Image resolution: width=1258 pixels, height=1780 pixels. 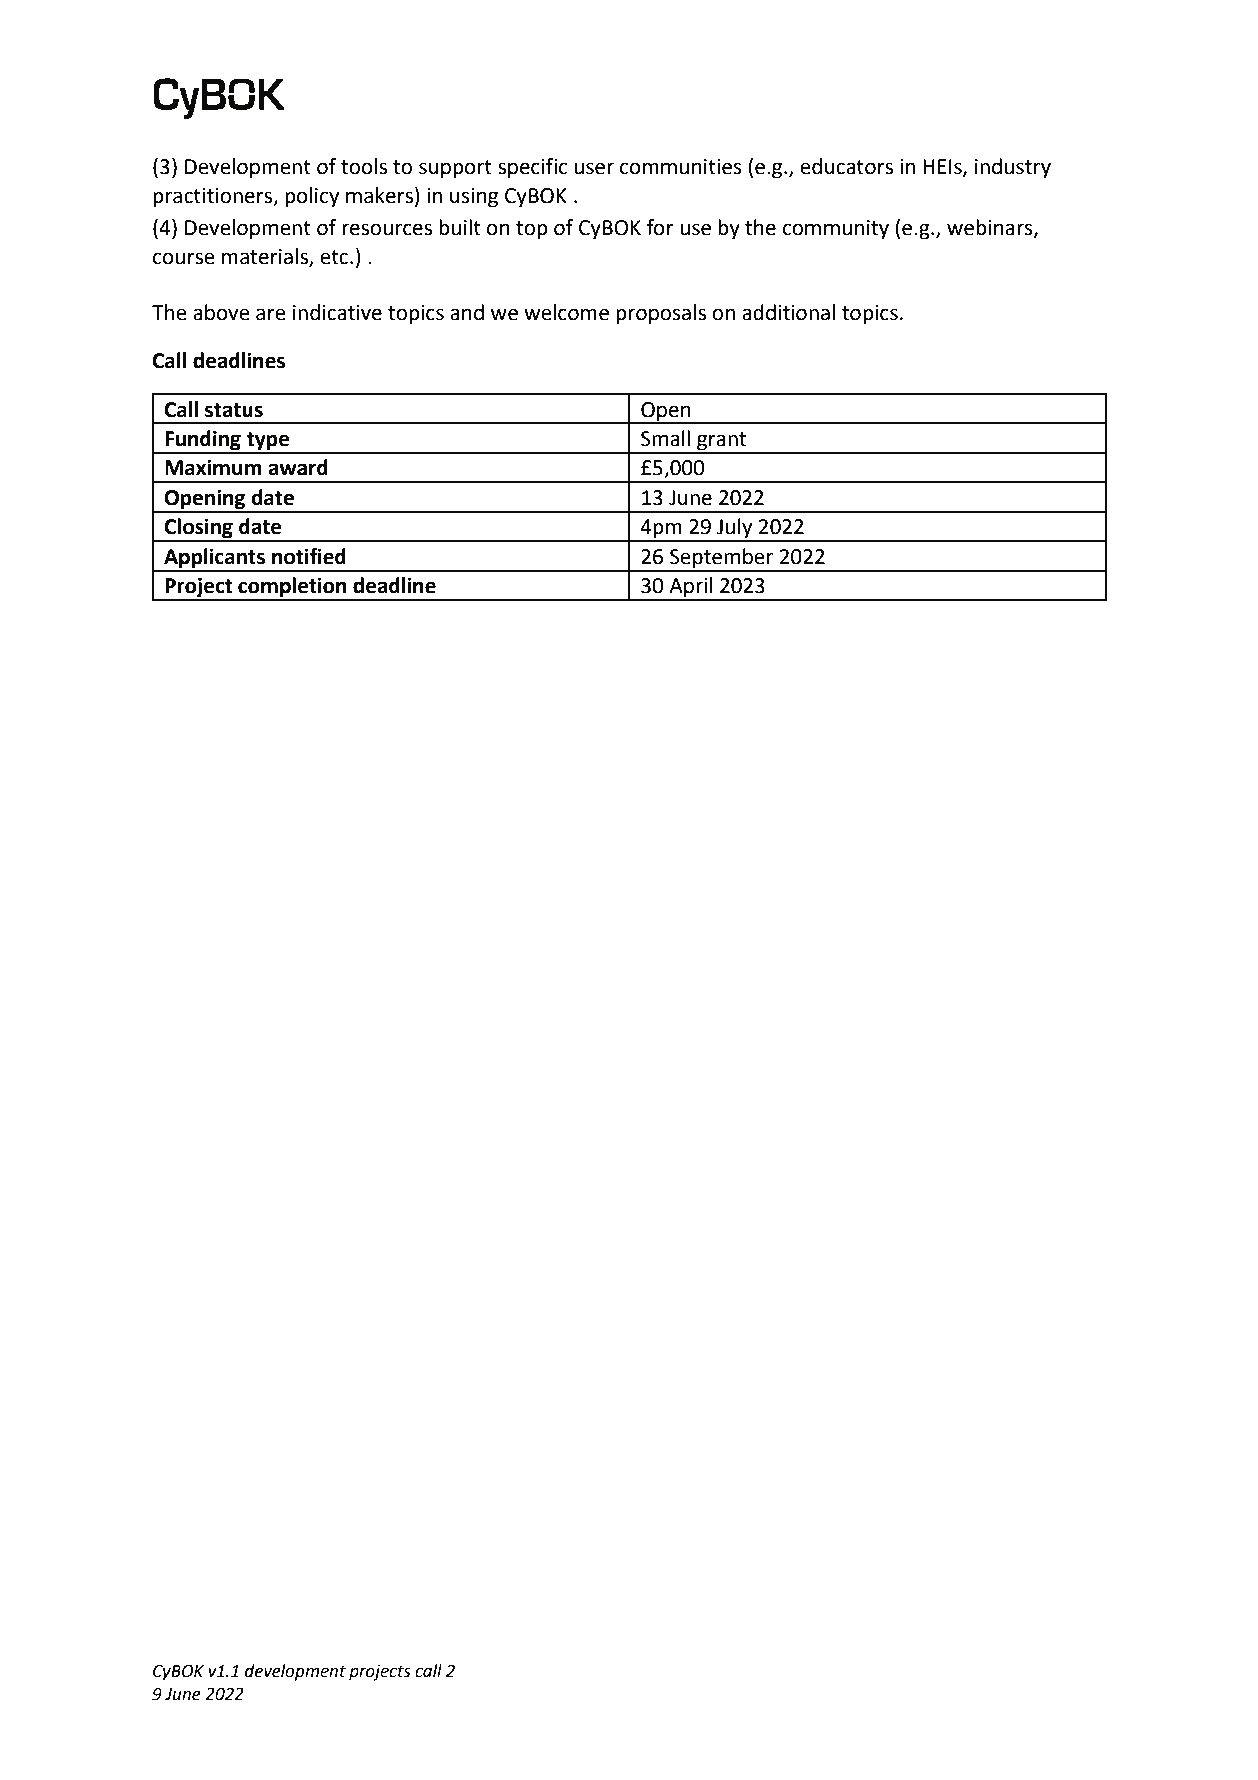 I want to click on are, so click(x=271, y=314).
